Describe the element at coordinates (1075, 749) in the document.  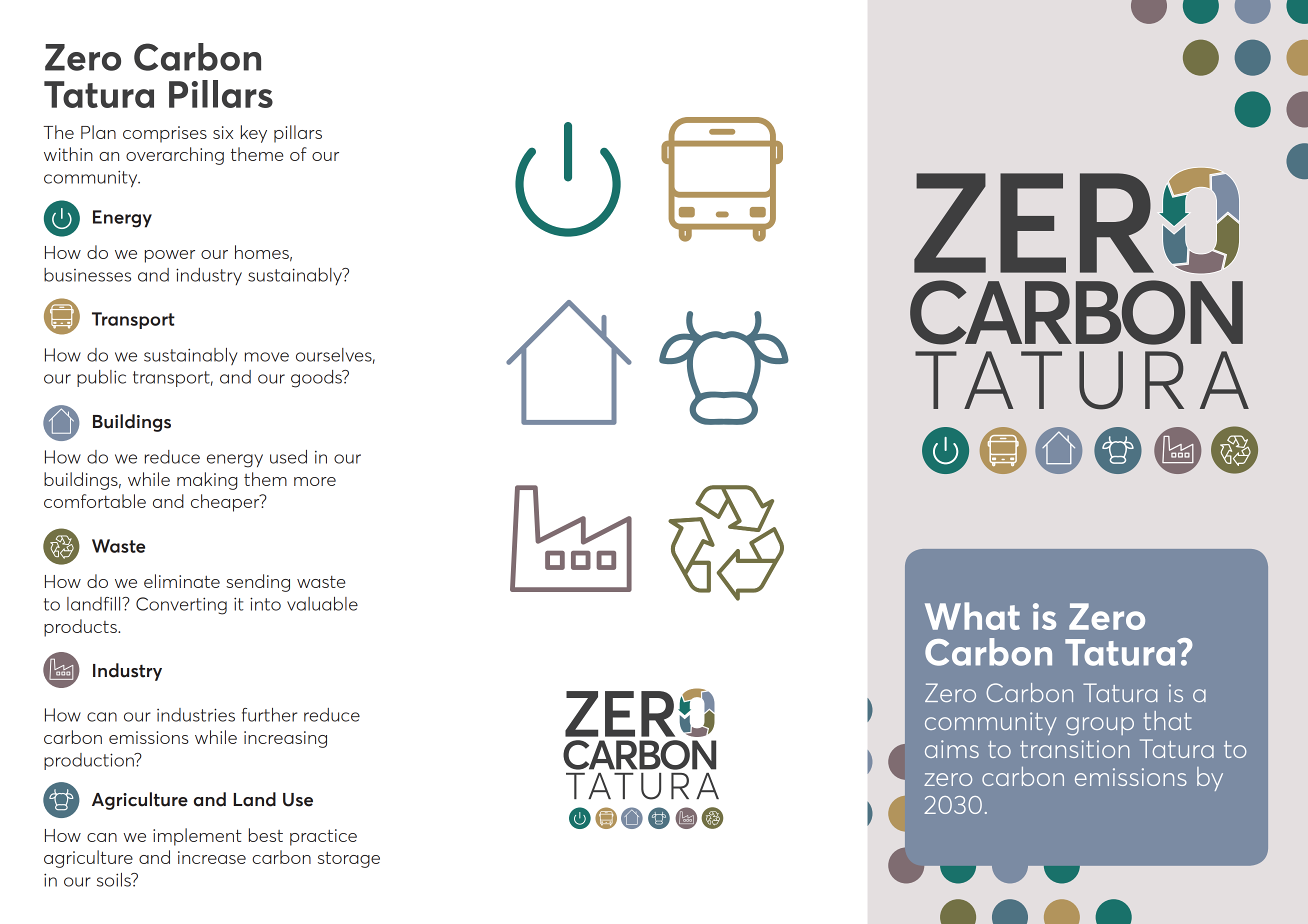
I see `transition` at that location.
